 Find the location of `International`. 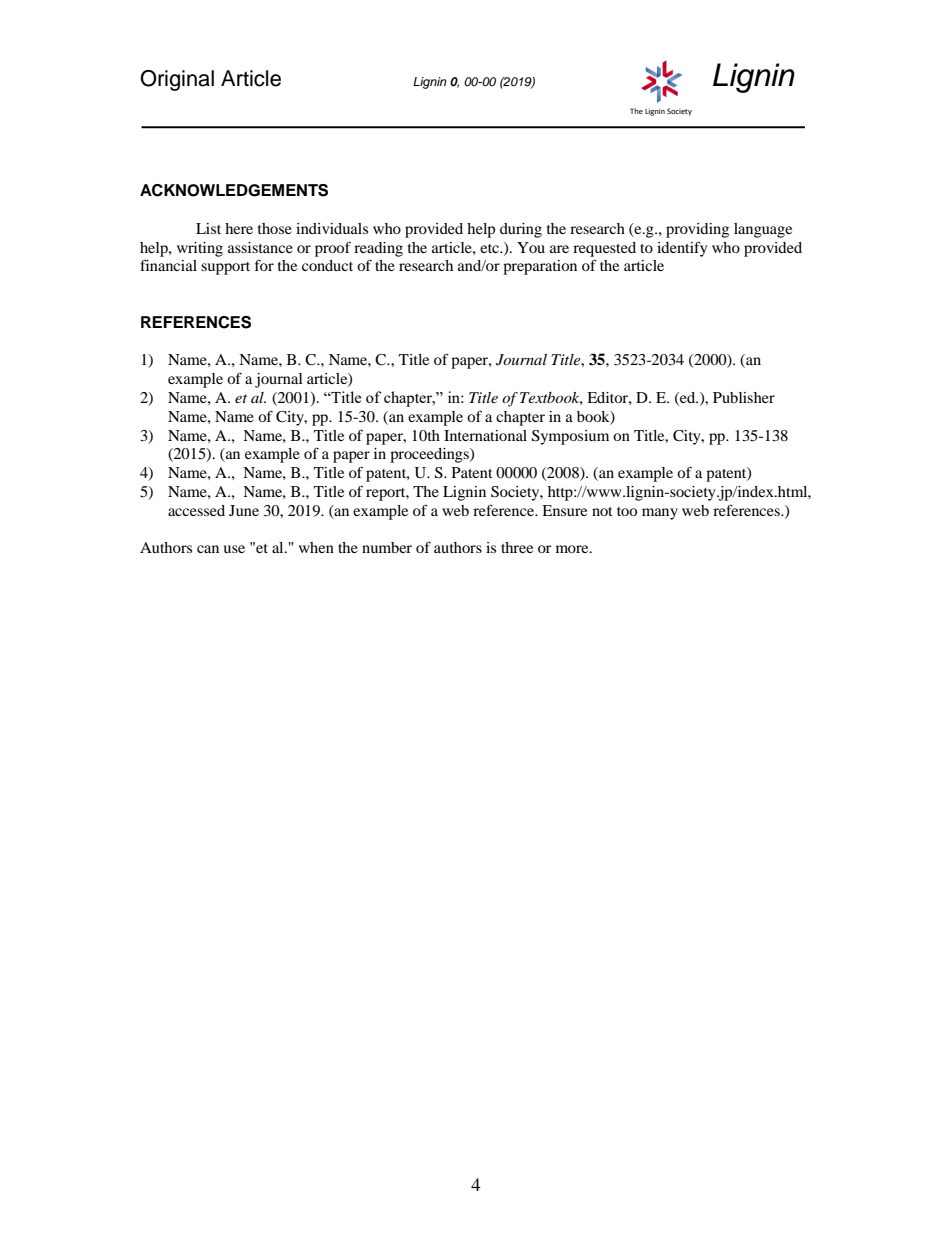

International is located at coordinates (485, 435).
